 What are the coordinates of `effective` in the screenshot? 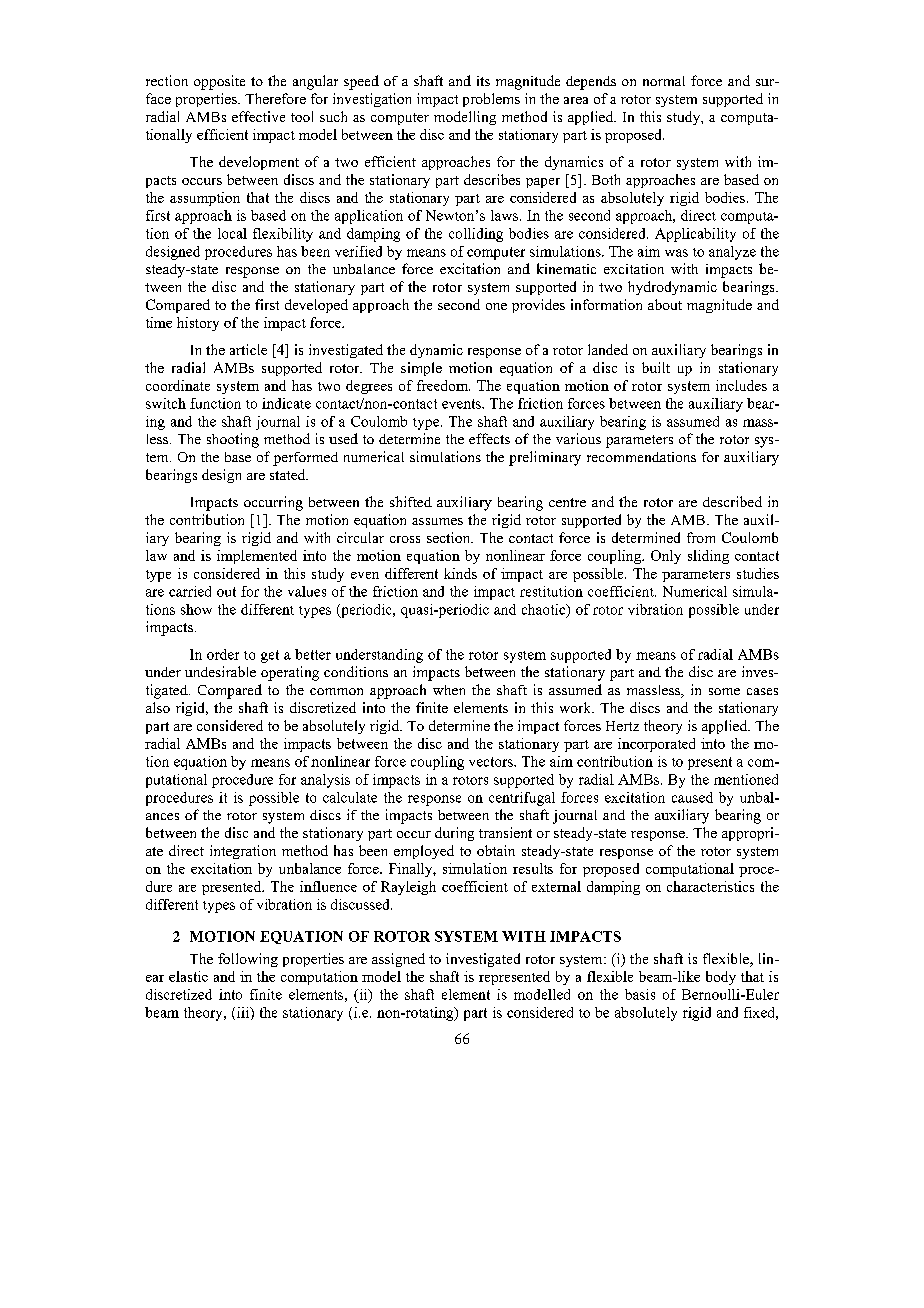 It's located at (258, 116).
